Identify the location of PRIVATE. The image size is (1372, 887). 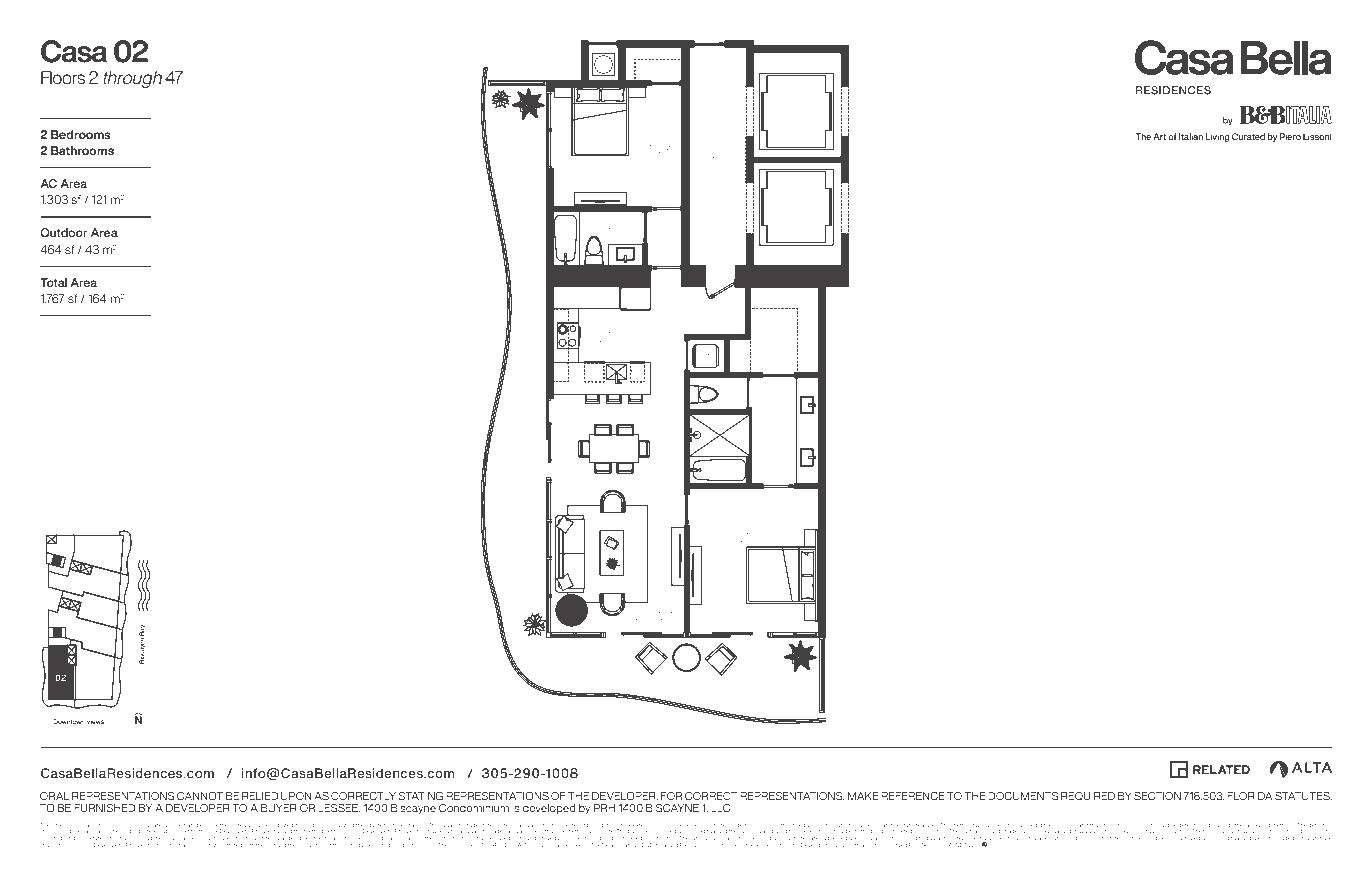
(706, 159).
